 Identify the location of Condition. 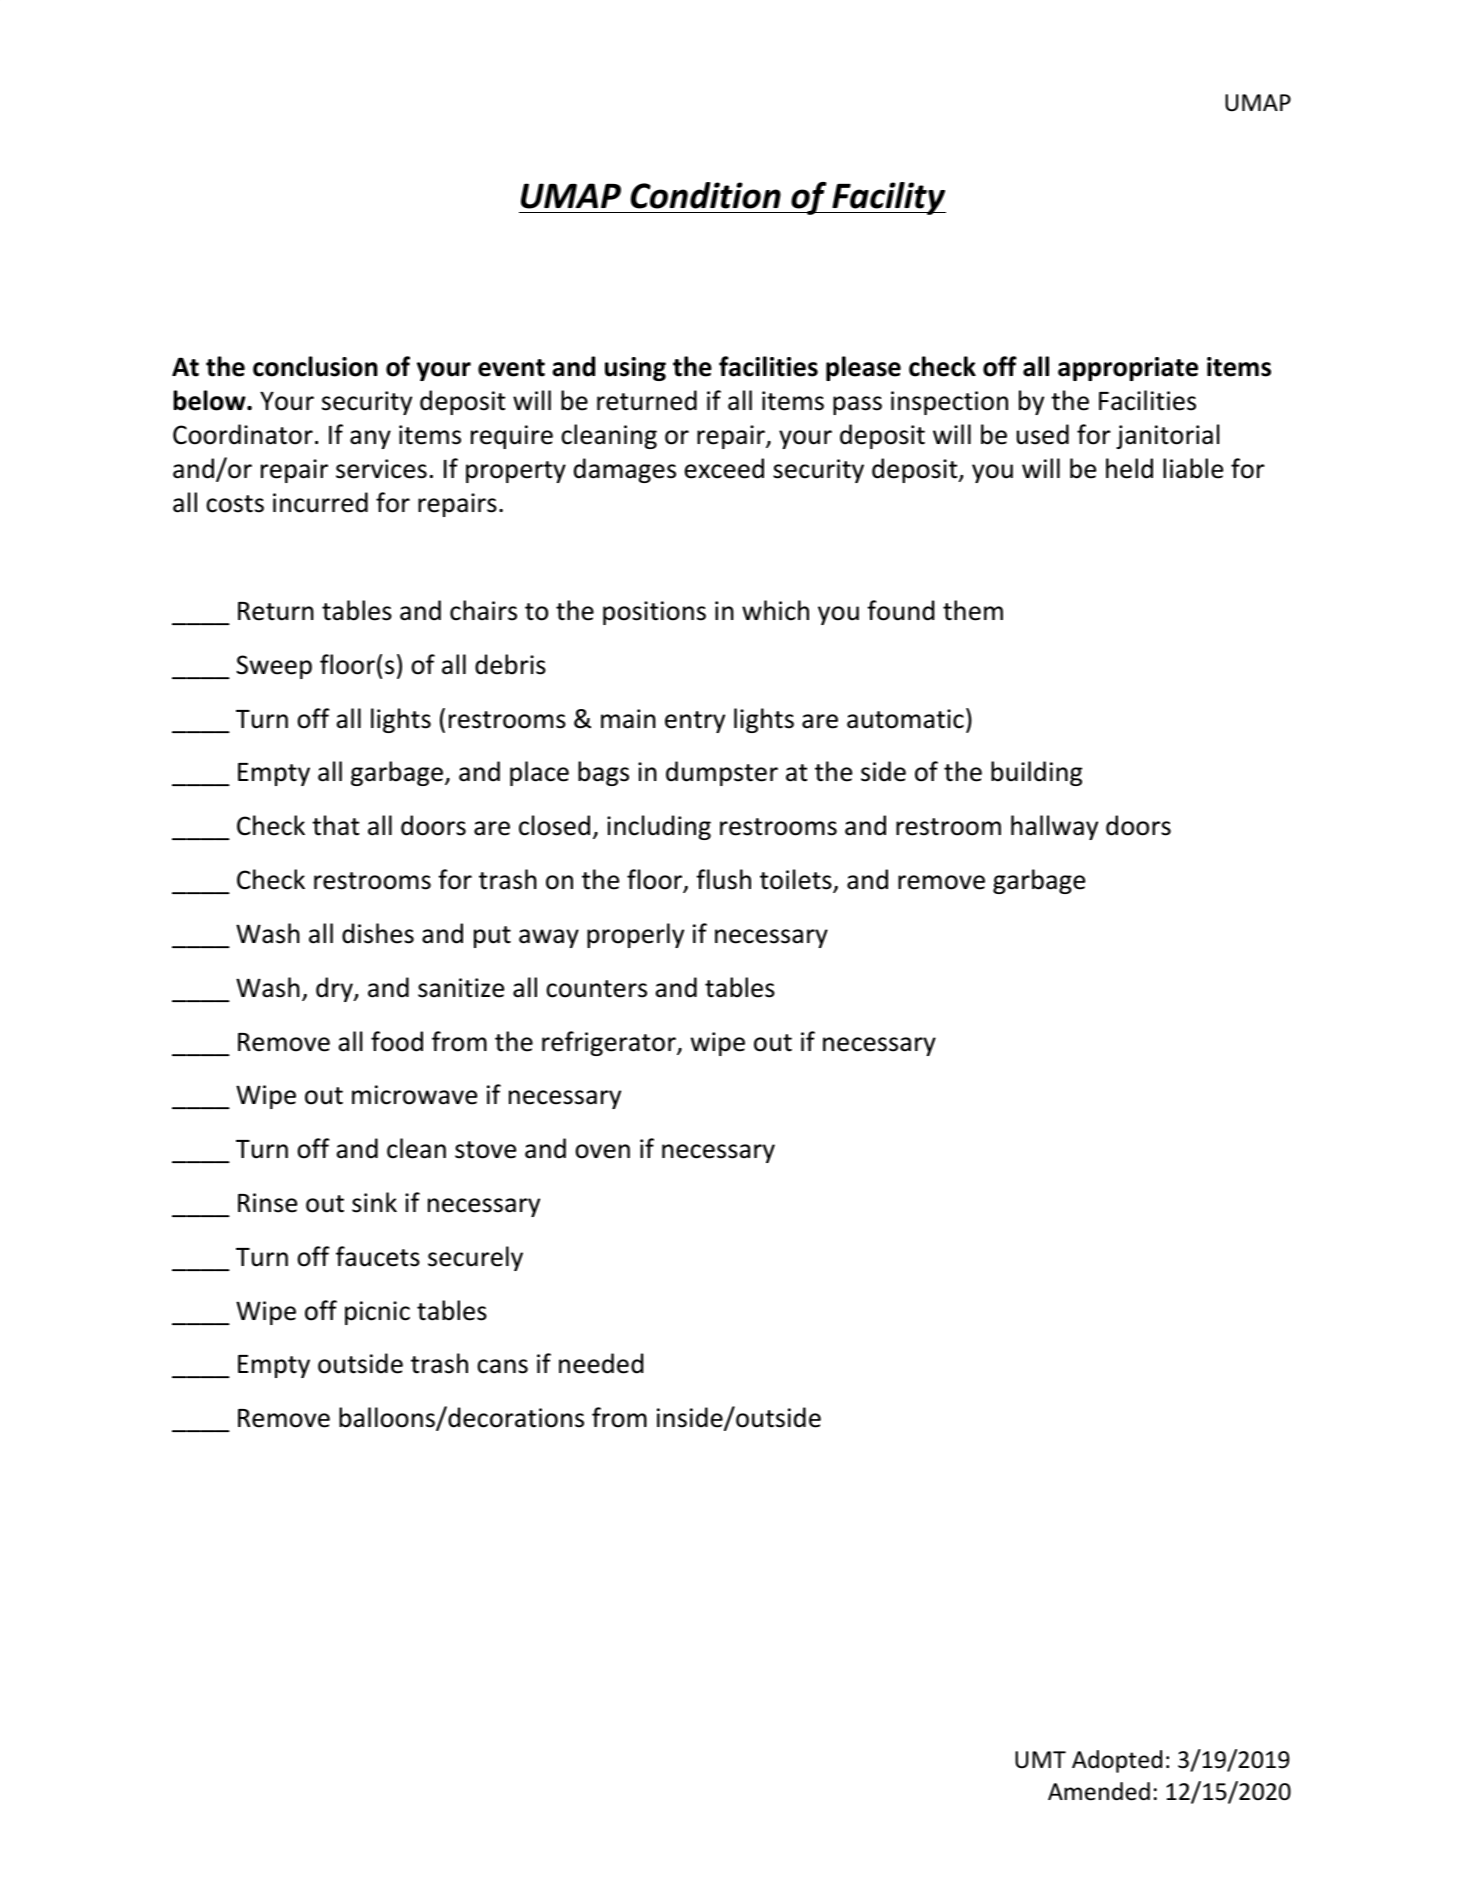
(706, 195).
